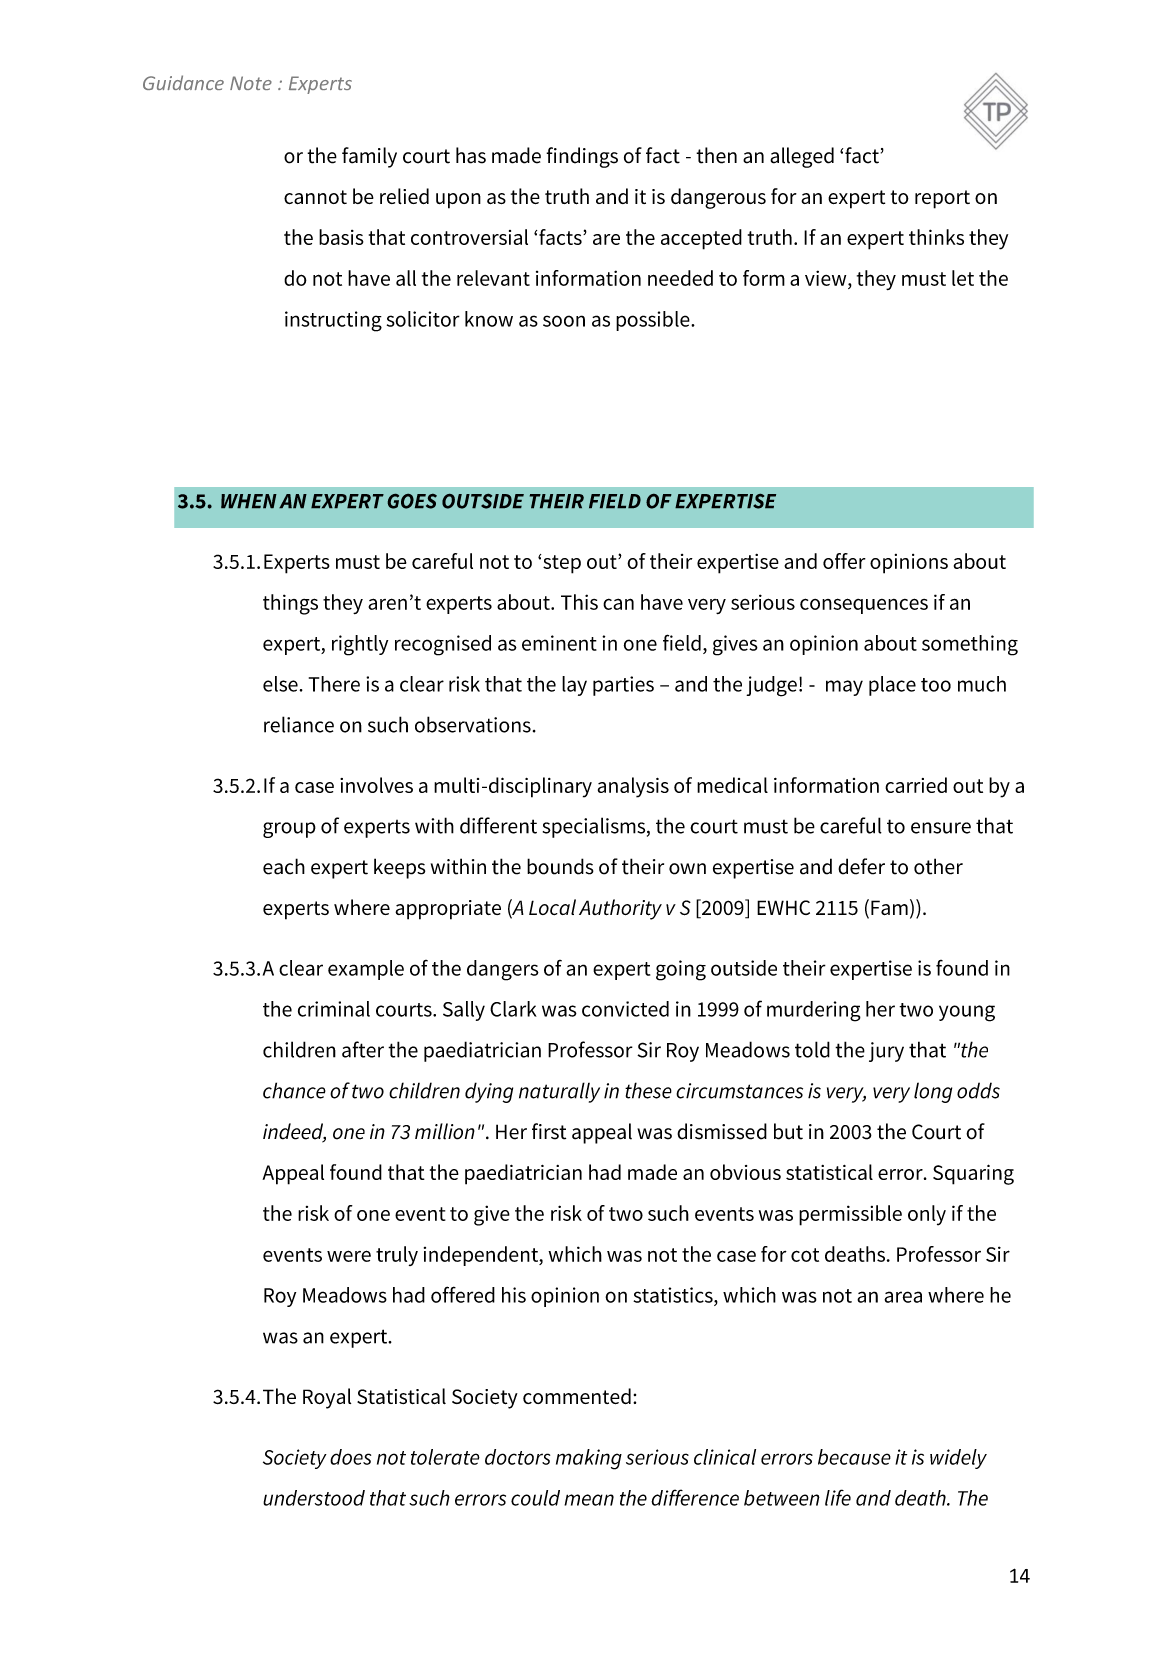  I want to click on because, so click(854, 1457).
